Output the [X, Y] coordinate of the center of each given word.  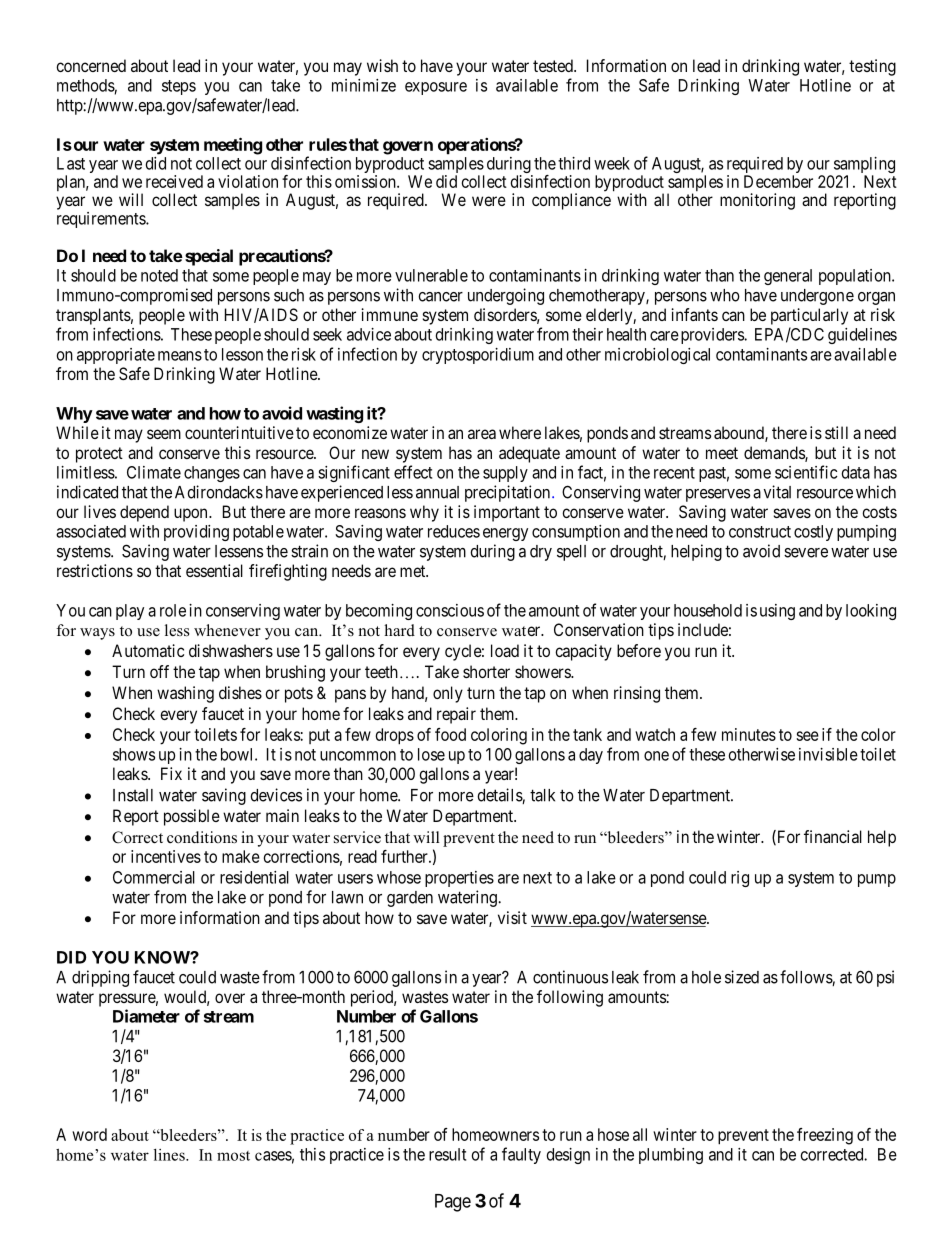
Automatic [148, 650]
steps [179, 87]
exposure [436, 88]
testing [872, 67]
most [233, 1156]
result [447, 1154]
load [505, 650]
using [777, 612]
